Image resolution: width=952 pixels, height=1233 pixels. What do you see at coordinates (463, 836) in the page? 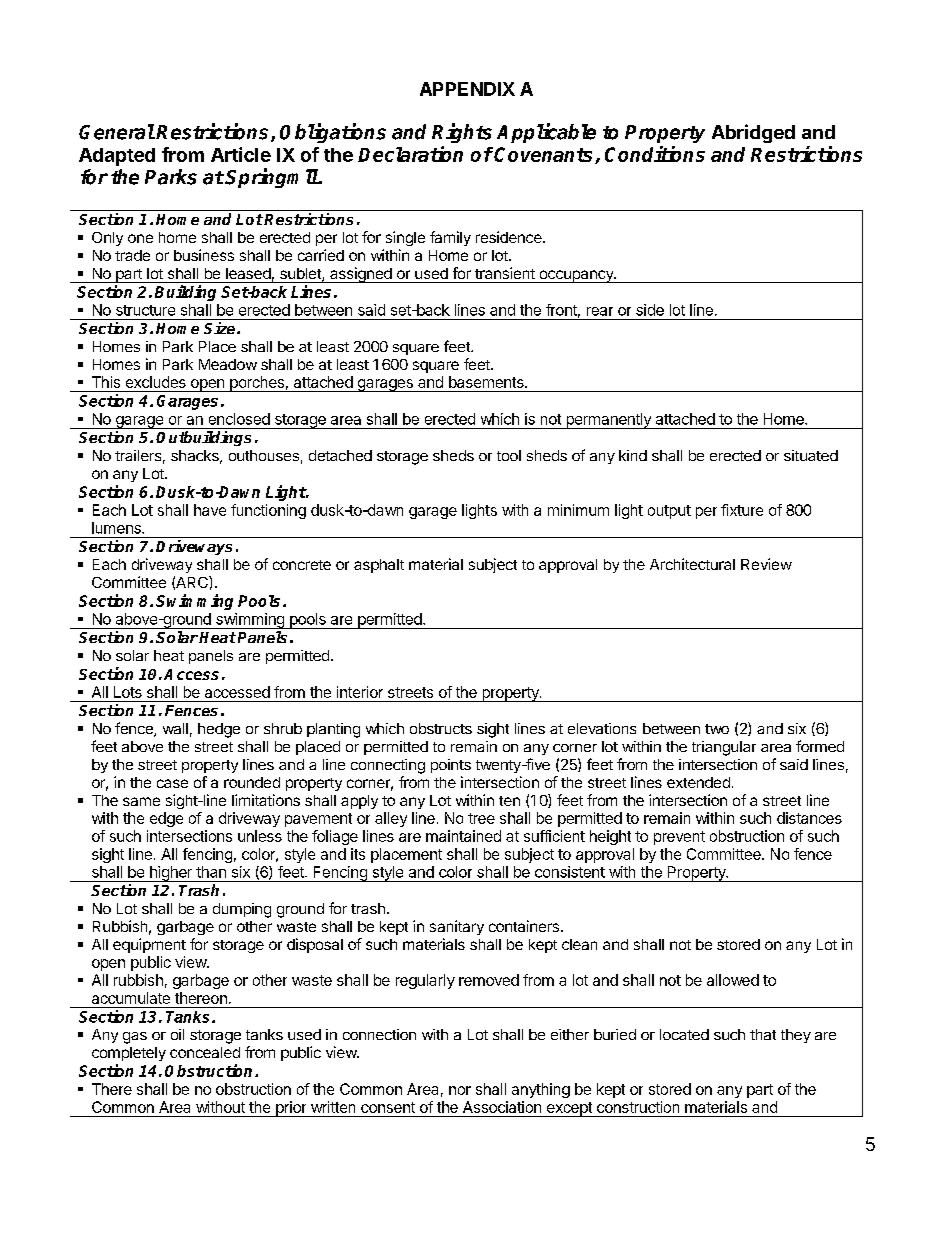
I see `maintained` at bounding box center [463, 836].
